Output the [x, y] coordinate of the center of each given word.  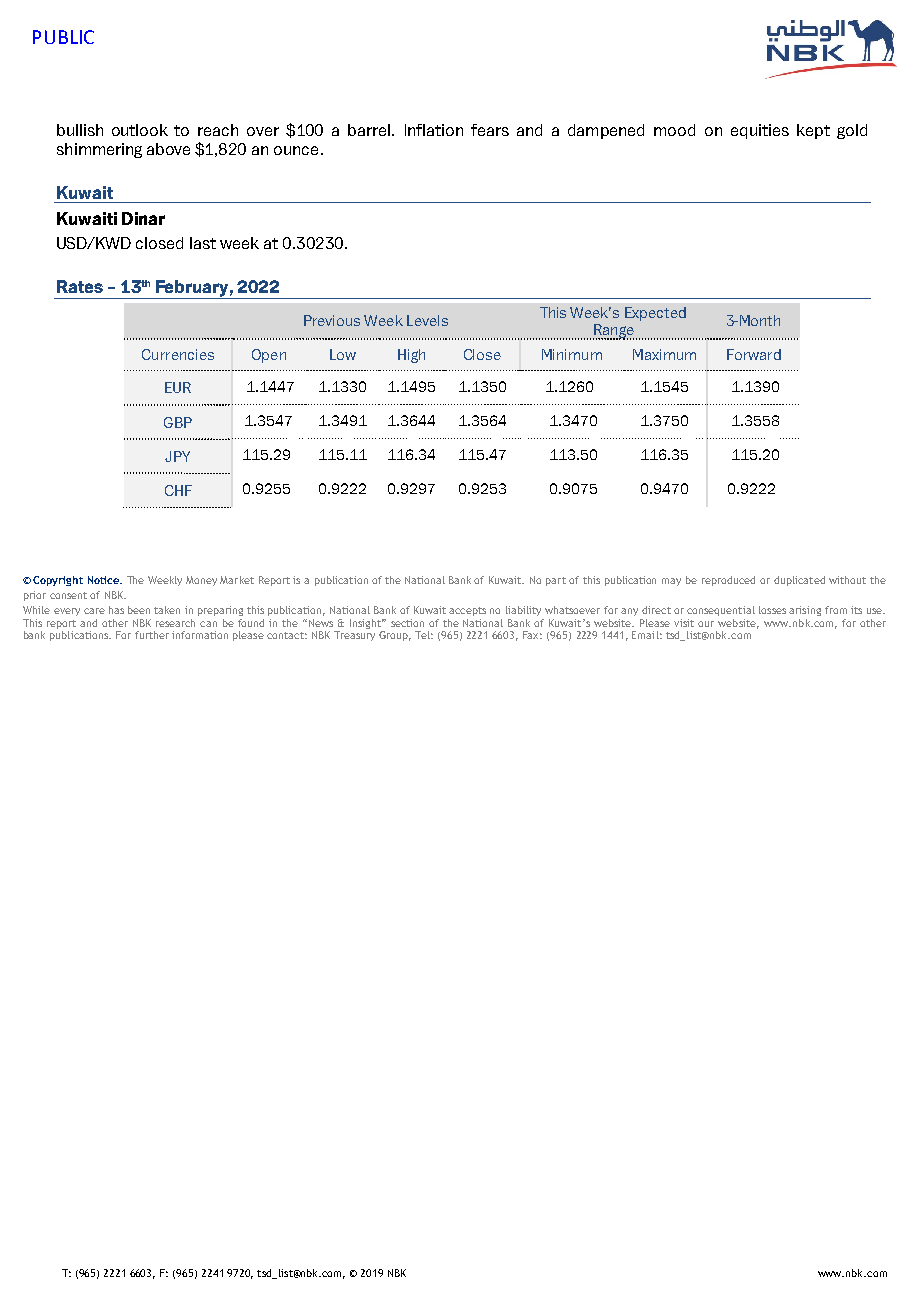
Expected [655, 314]
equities [760, 131]
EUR [178, 387]
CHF [178, 490]
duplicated [799, 581]
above [168, 149]
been [139, 610]
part [556, 581]
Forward [754, 354]
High [411, 356]
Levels [427, 320]
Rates [80, 286]
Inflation [434, 130]
